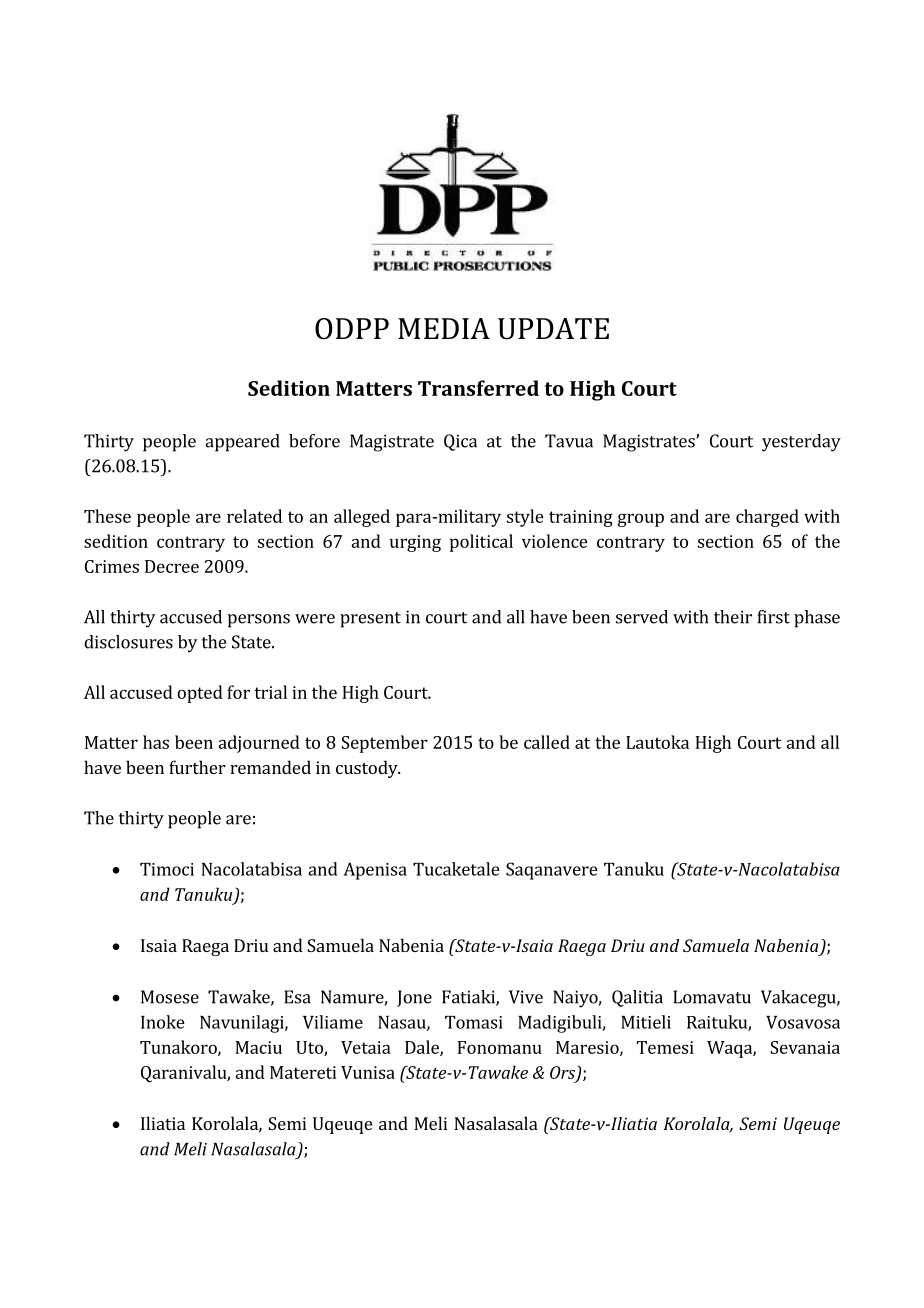 This image has width=924, height=1308. I want to click on charged, so click(767, 518).
